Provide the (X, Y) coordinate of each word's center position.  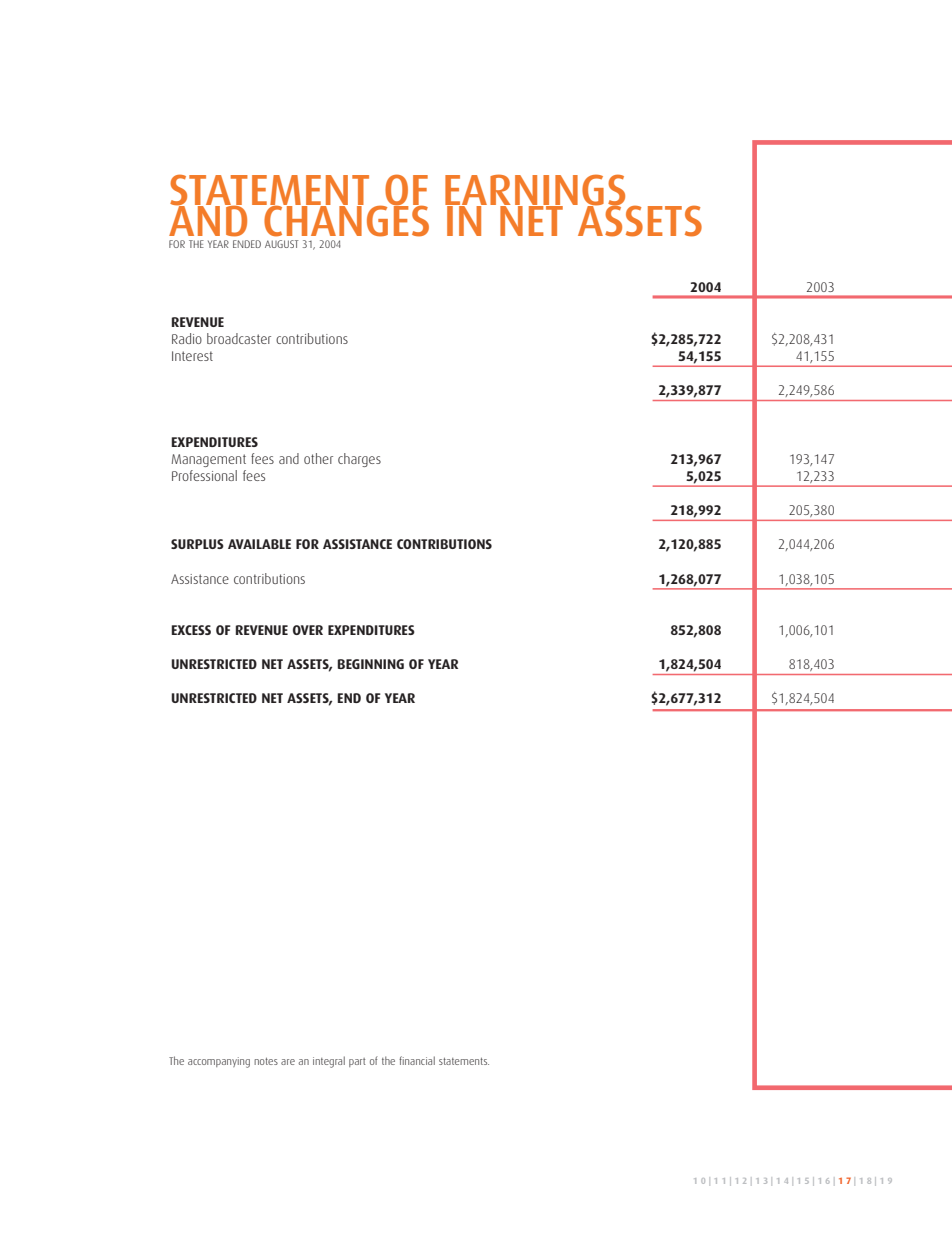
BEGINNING (371, 664)
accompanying (219, 1062)
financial (417, 1060)
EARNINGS (535, 190)
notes (266, 1061)
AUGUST (282, 244)
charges (359, 460)
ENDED (247, 244)
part (357, 1062)
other (318, 458)
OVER (308, 630)
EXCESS (191, 630)
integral (329, 1062)
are (288, 1062)
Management (209, 460)
